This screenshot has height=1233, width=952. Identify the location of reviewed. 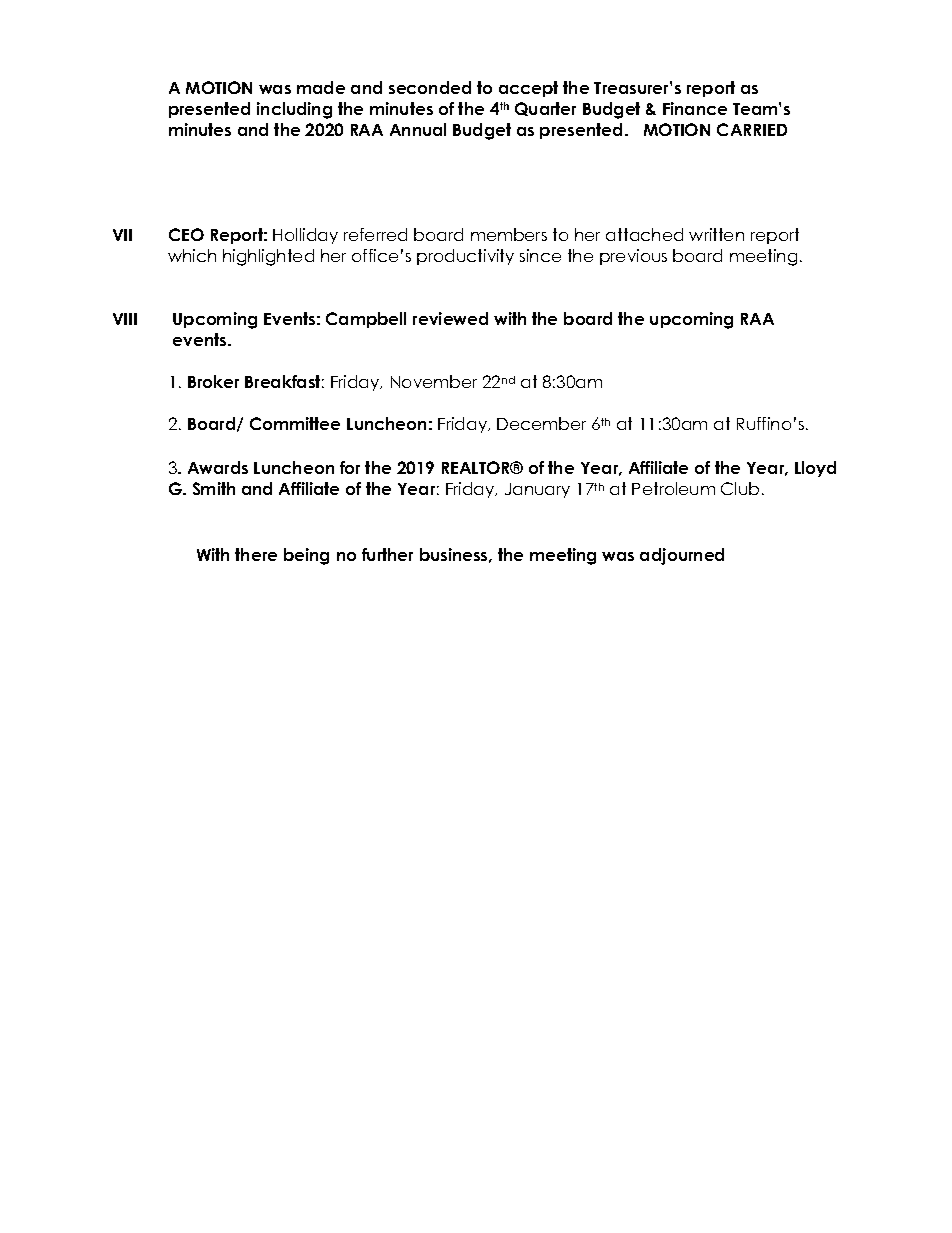
(450, 318).
